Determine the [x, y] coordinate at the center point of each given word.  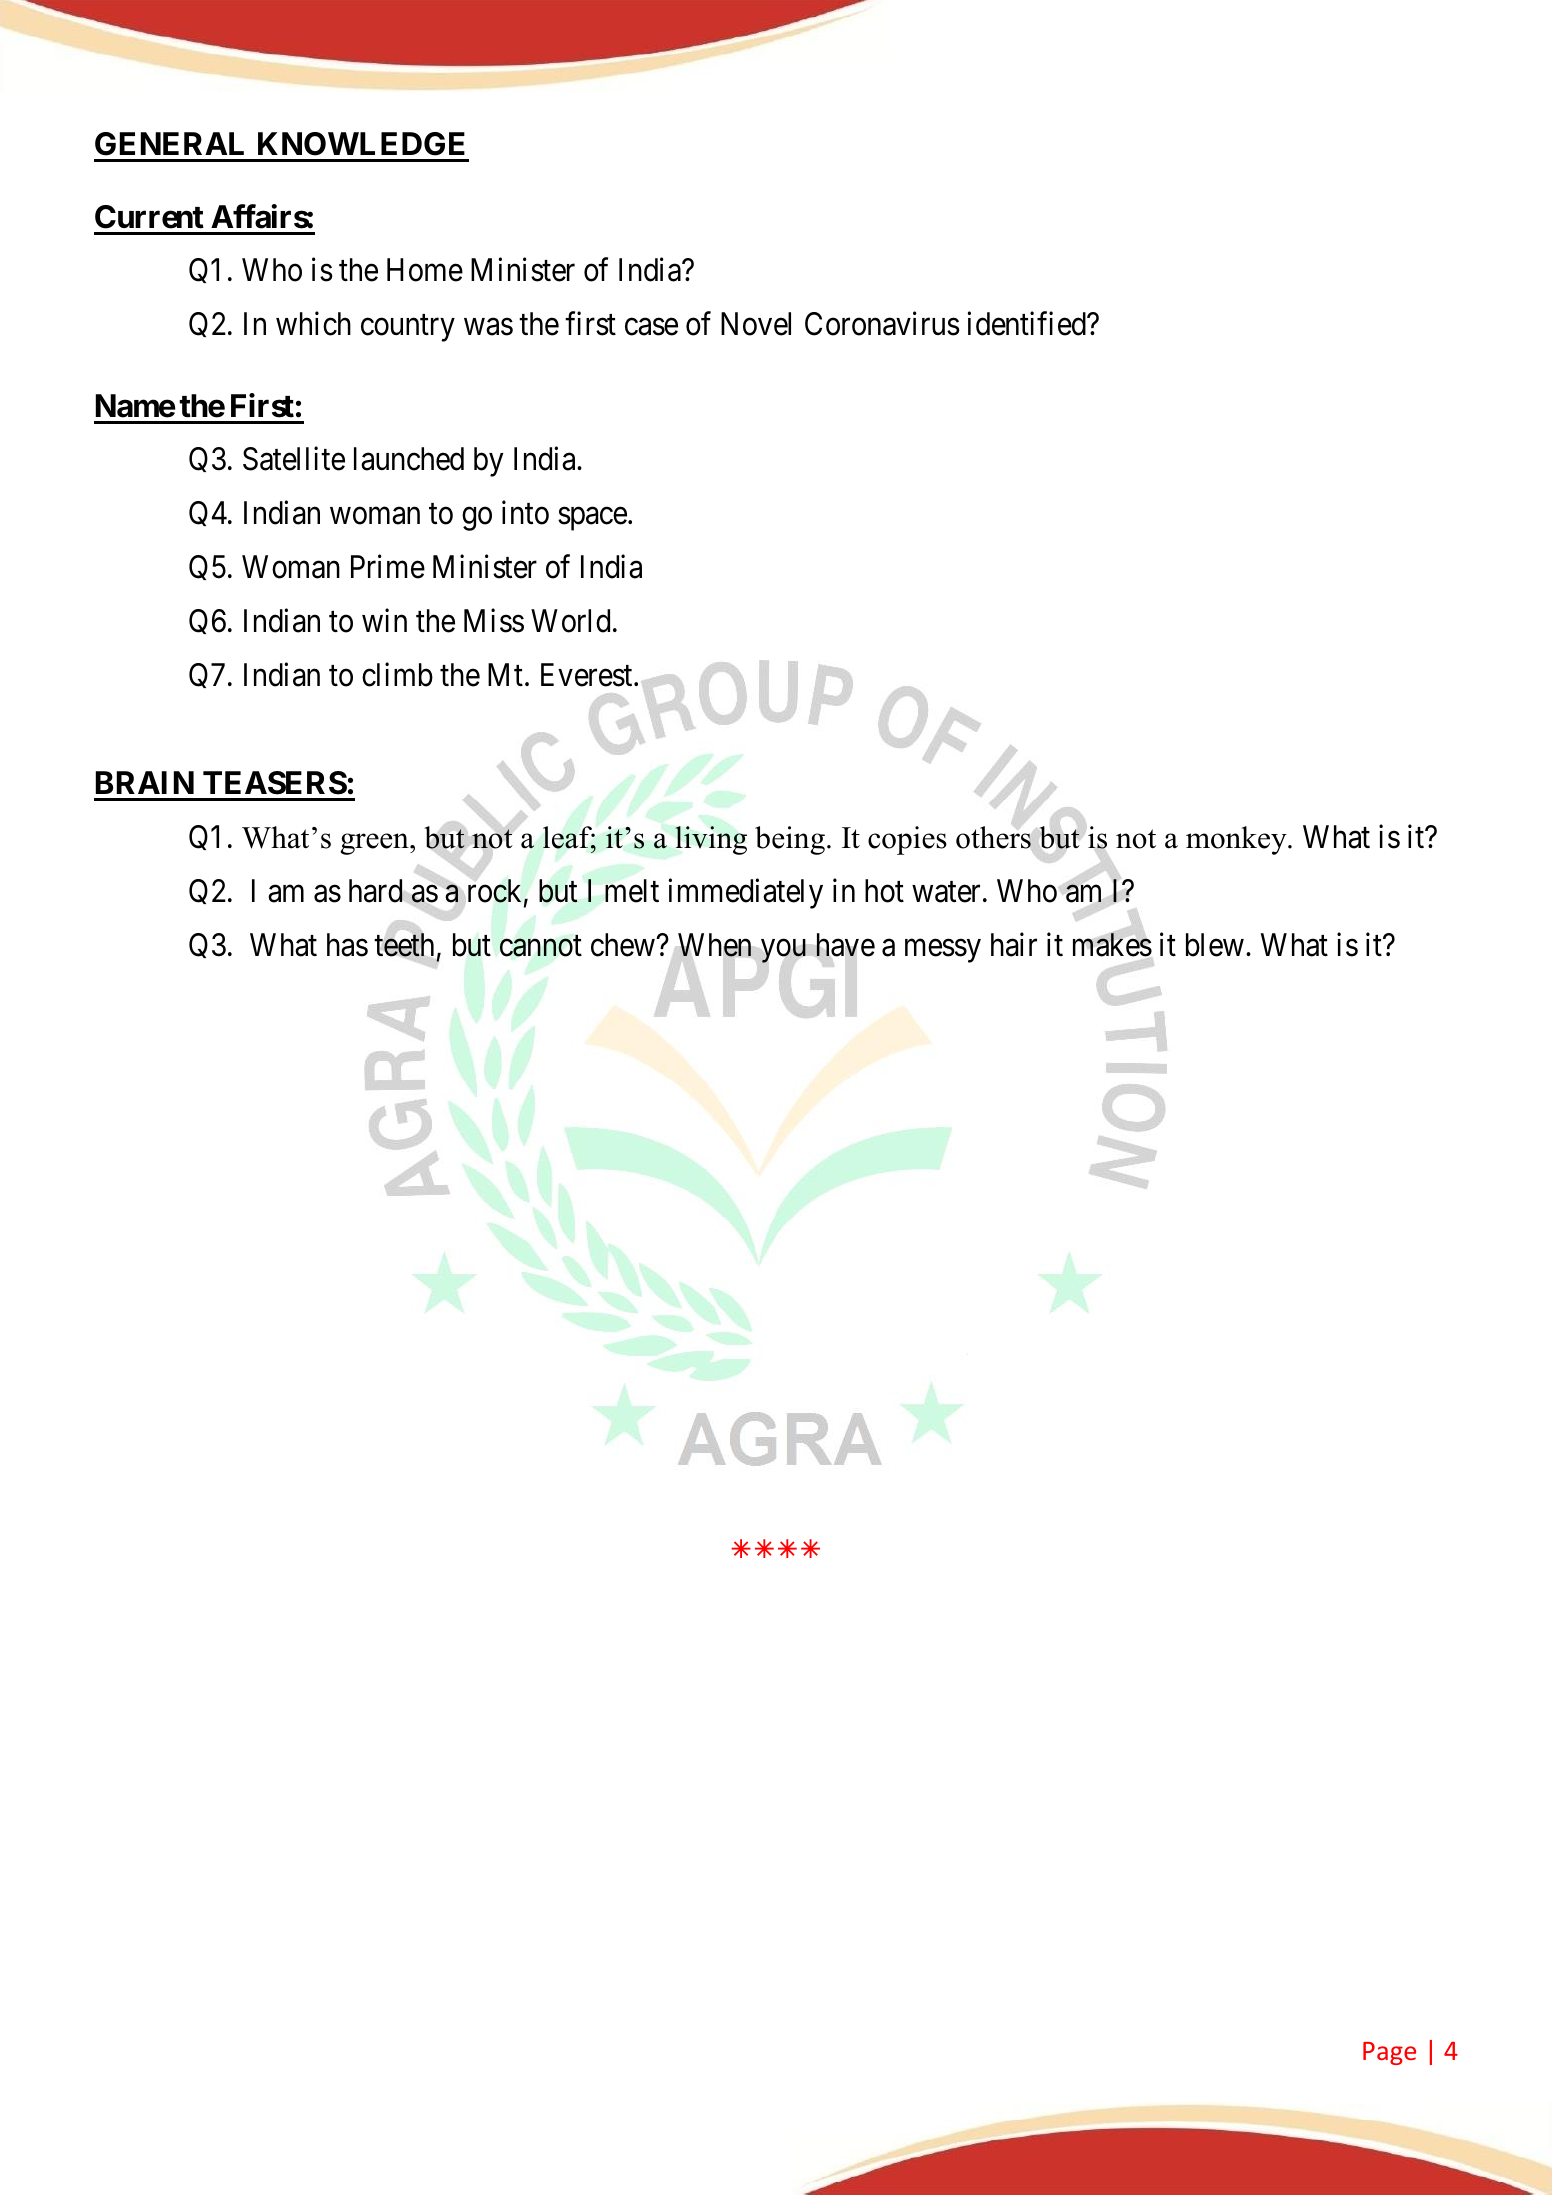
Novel [756, 324]
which [313, 324]
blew [1215, 945]
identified [1027, 324]
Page [1389, 2053]
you [783, 951]
